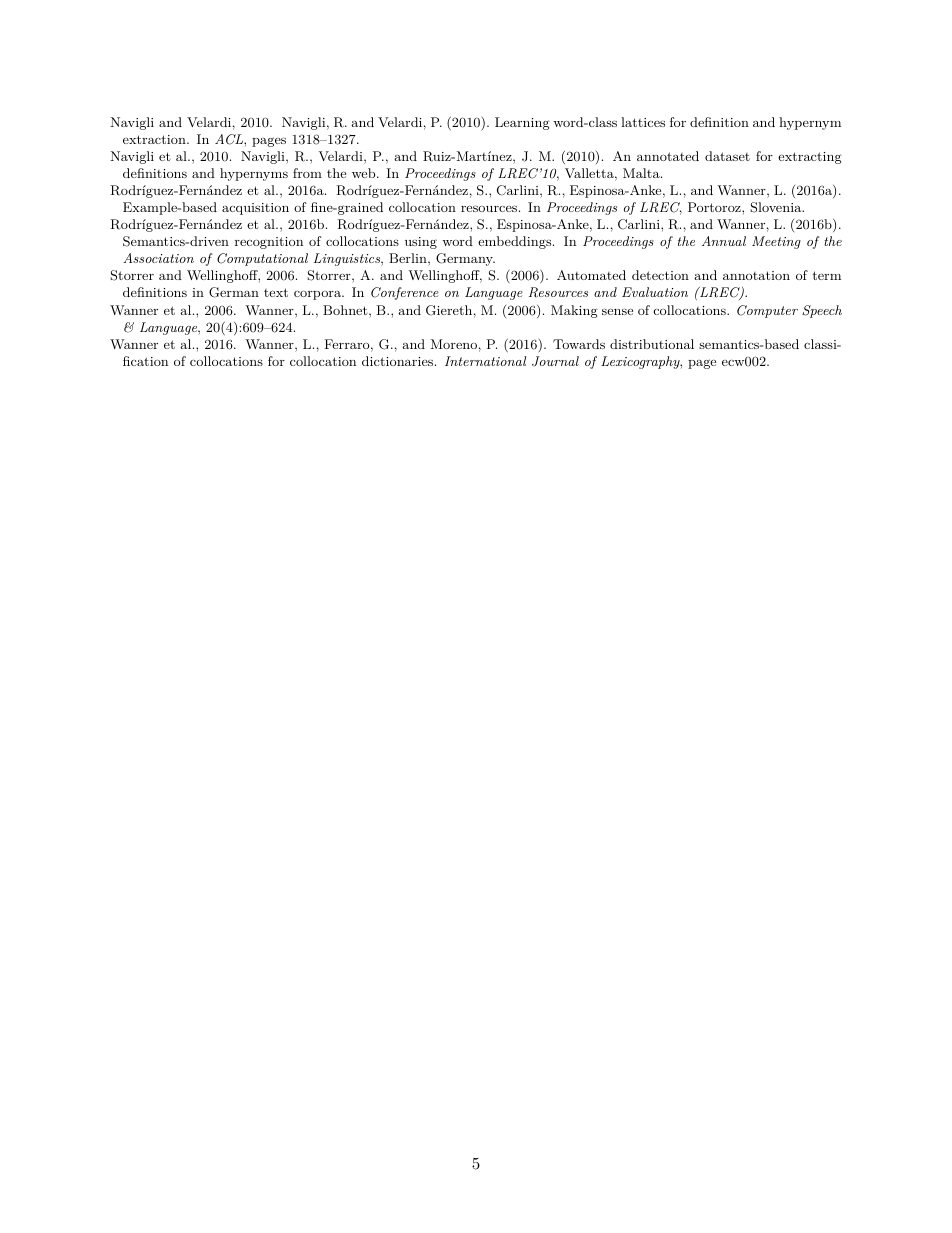 This screenshot has height=1233, width=952. Describe the element at coordinates (307, 173) in the screenshot. I see `from` at that location.
